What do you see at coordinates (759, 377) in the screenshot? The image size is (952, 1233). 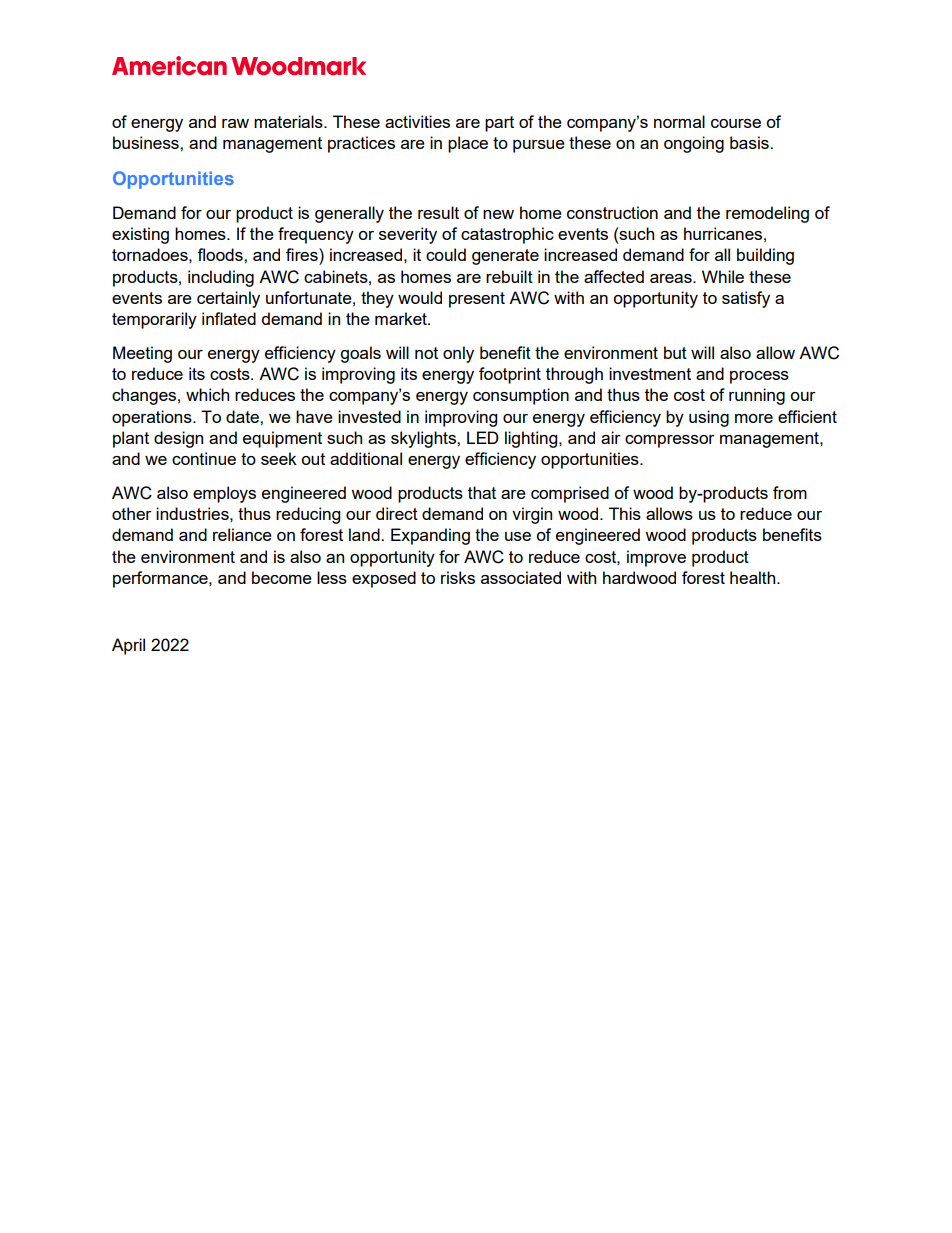 I see `process` at bounding box center [759, 377].
